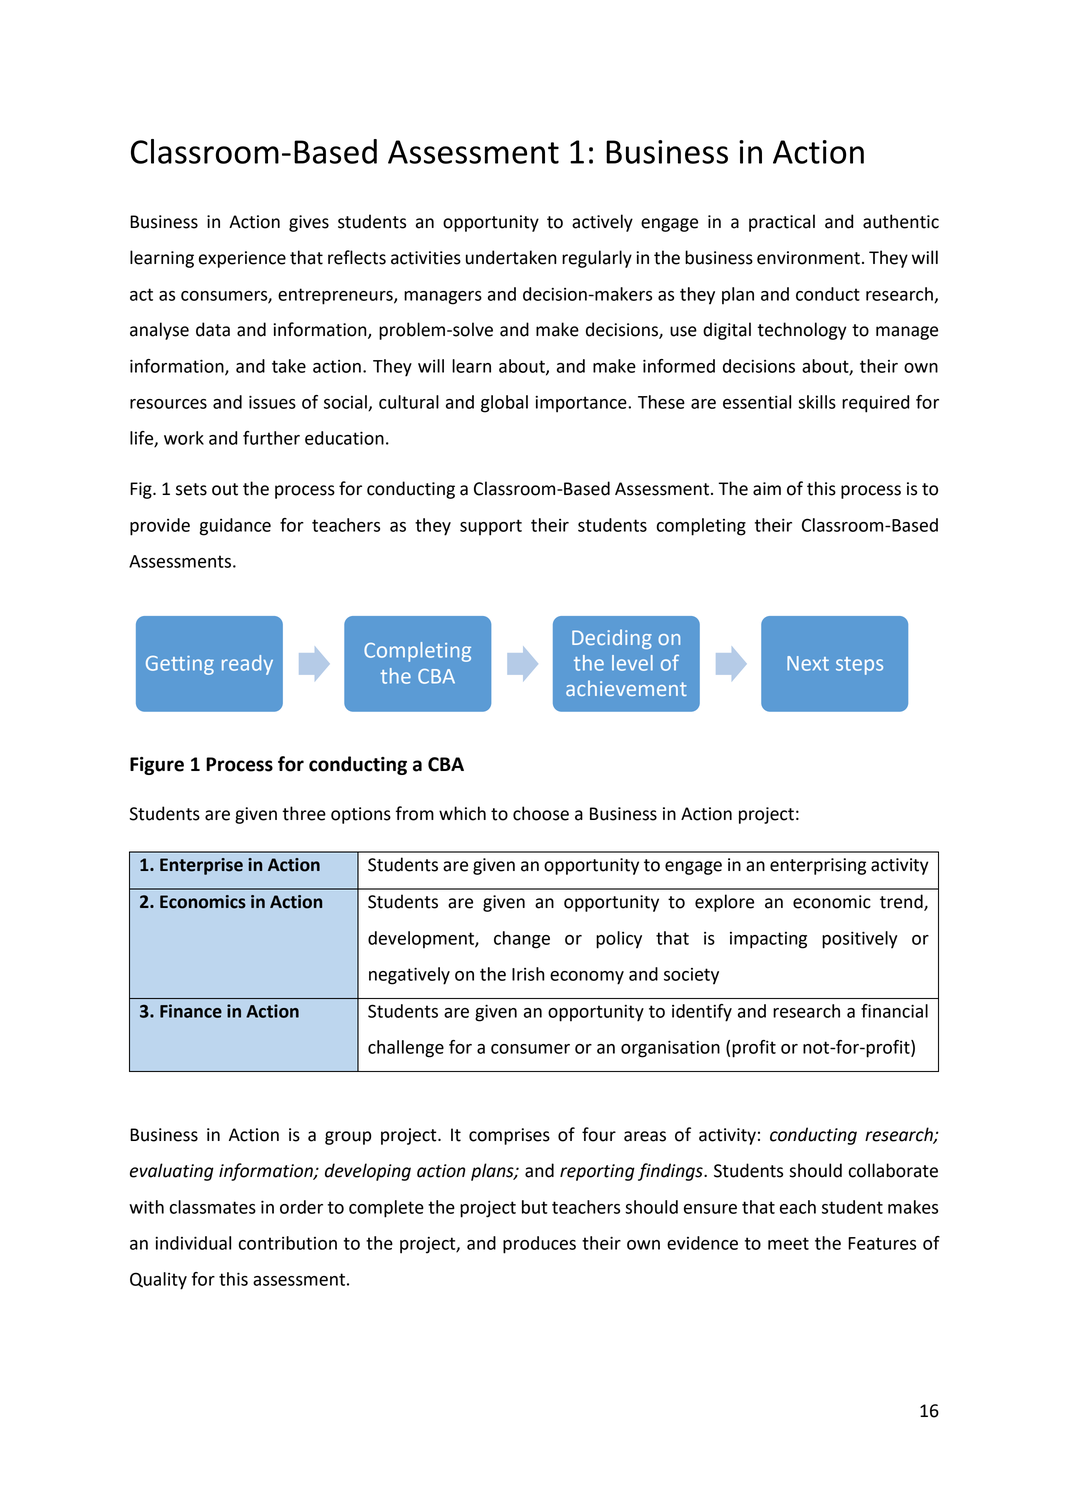 The image size is (1068, 1510). What do you see at coordinates (894, 1011) in the document?
I see `financial` at bounding box center [894, 1011].
